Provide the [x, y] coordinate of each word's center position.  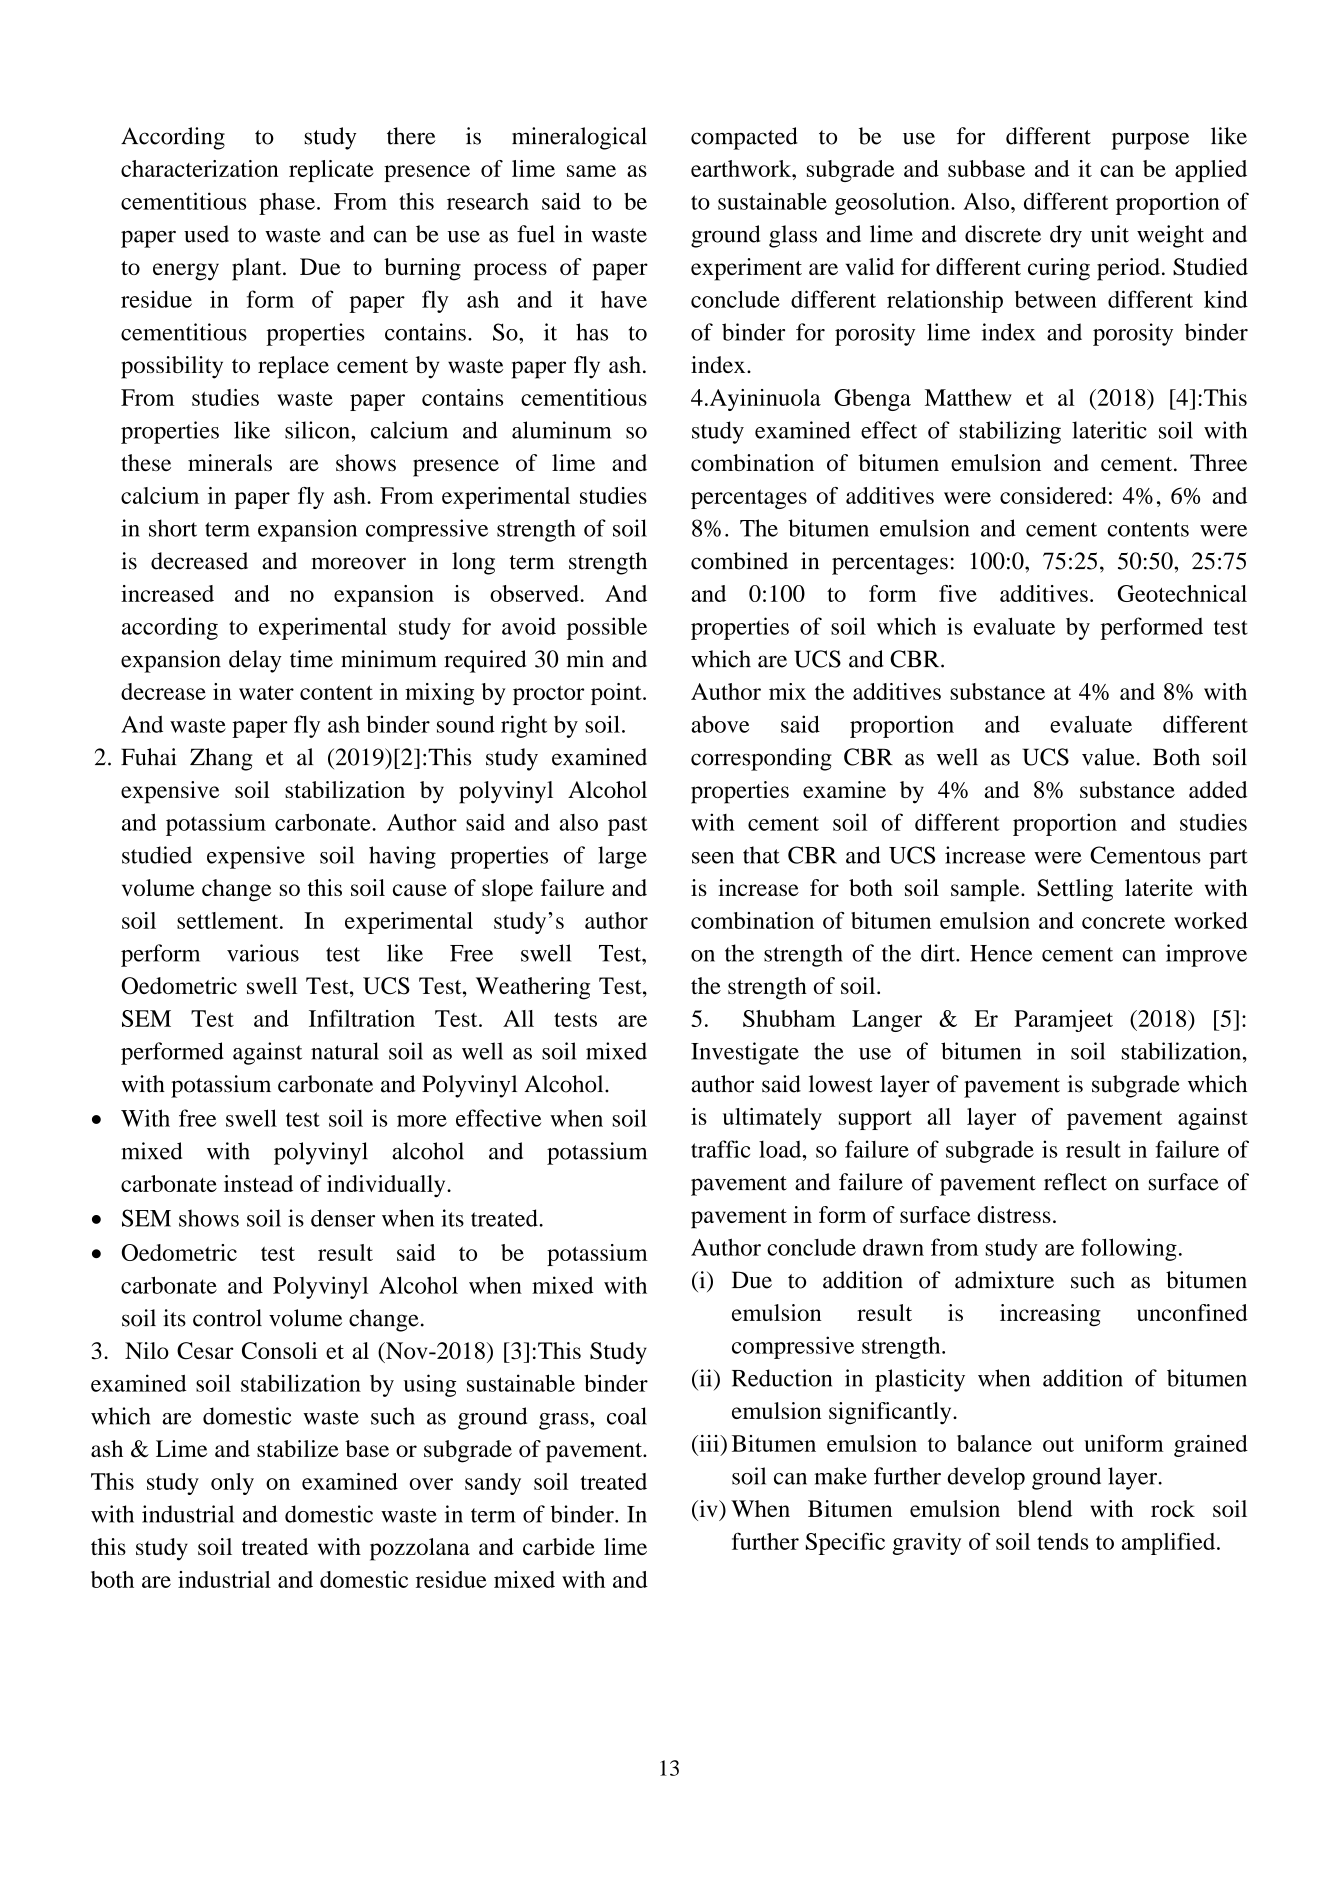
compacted [744, 138]
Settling [1075, 890]
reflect [1075, 1182]
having [402, 857]
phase [287, 204]
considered [1053, 495]
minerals [230, 462]
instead [258, 1183]
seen [713, 858]
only [232, 1484]
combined [739, 561]
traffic [720, 1149]
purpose [1150, 141]
